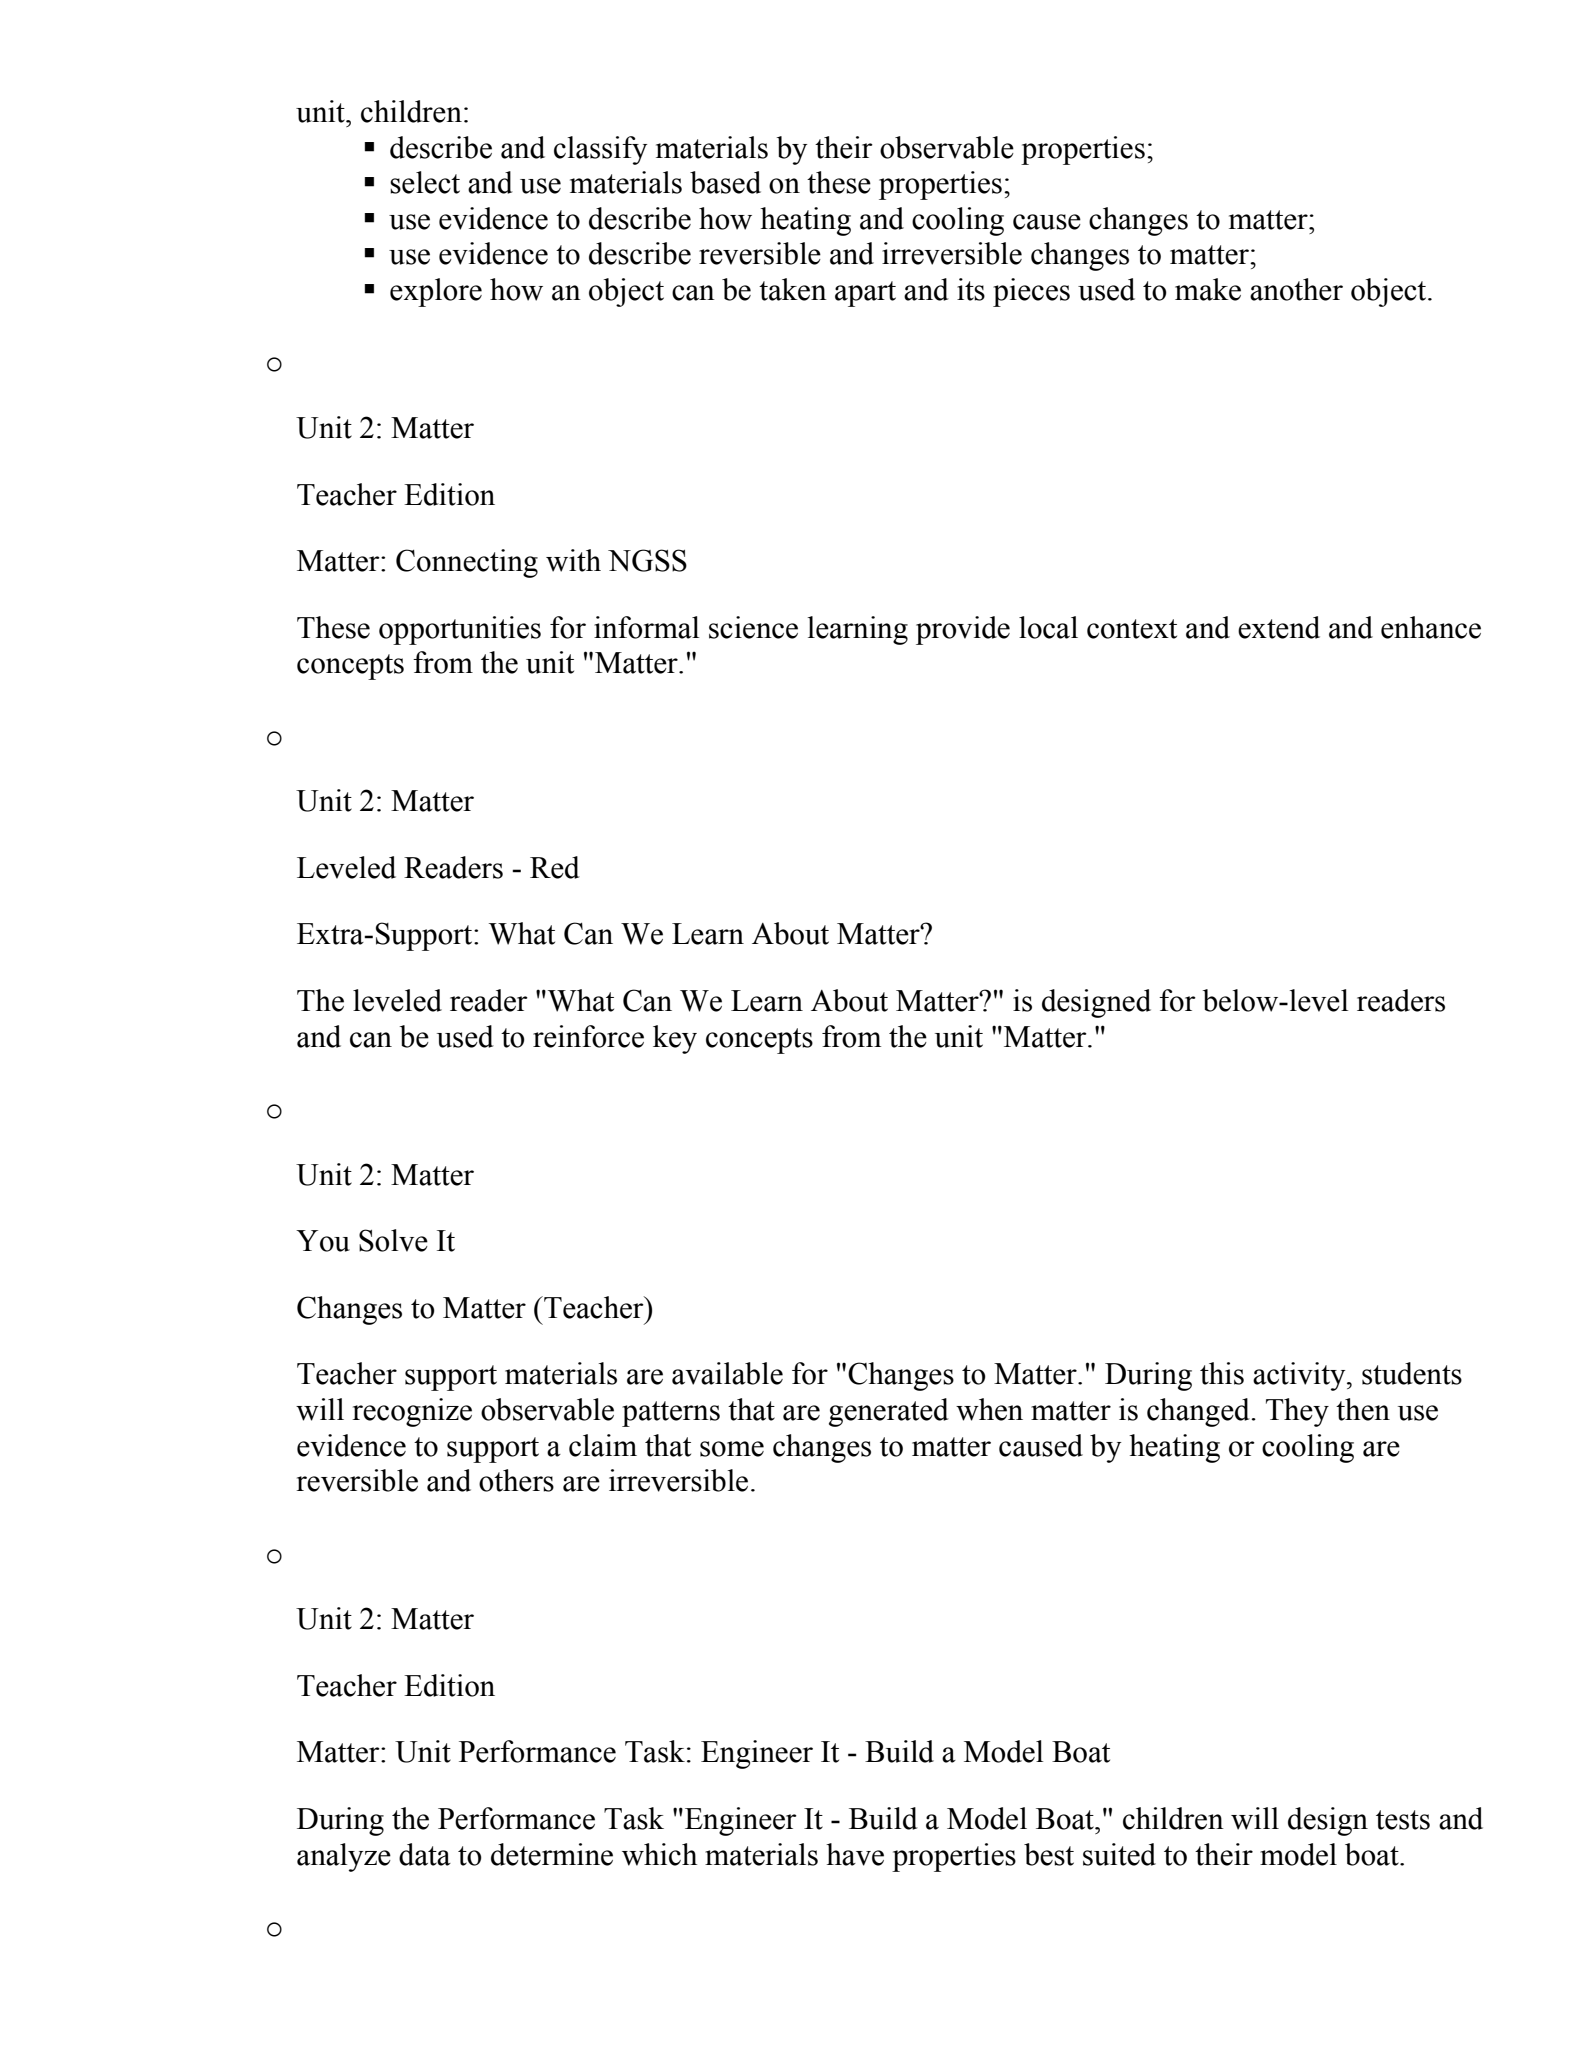  Describe the element at coordinates (1296, 289) in the page. I see `another` at that location.
